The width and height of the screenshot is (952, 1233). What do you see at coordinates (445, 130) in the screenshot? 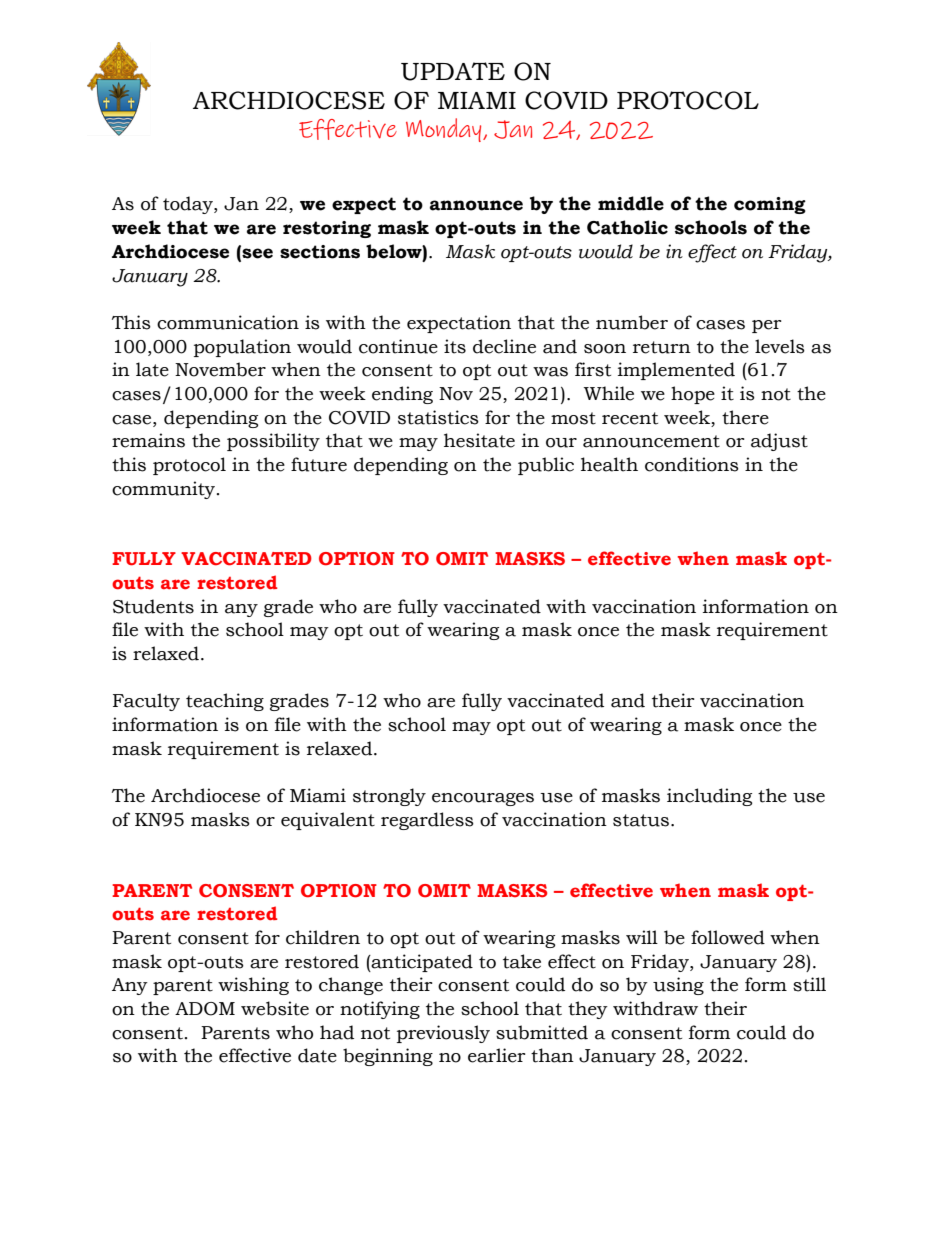
I see `Monday` at bounding box center [445, 130].
